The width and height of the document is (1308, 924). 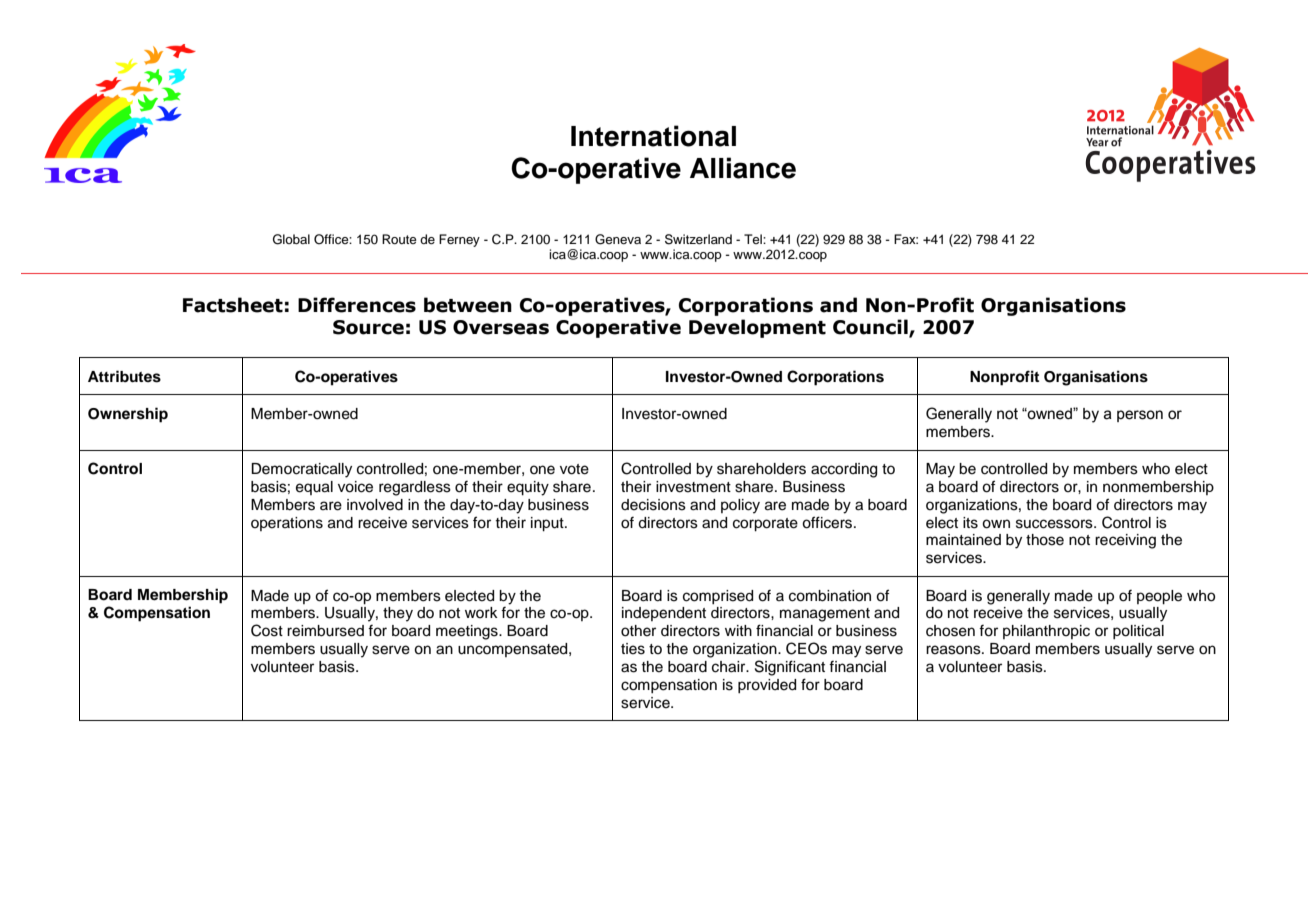 What do you see at coordinates (954, 650) in the document?
I see `reasons` at bounding box center [954, 650].
